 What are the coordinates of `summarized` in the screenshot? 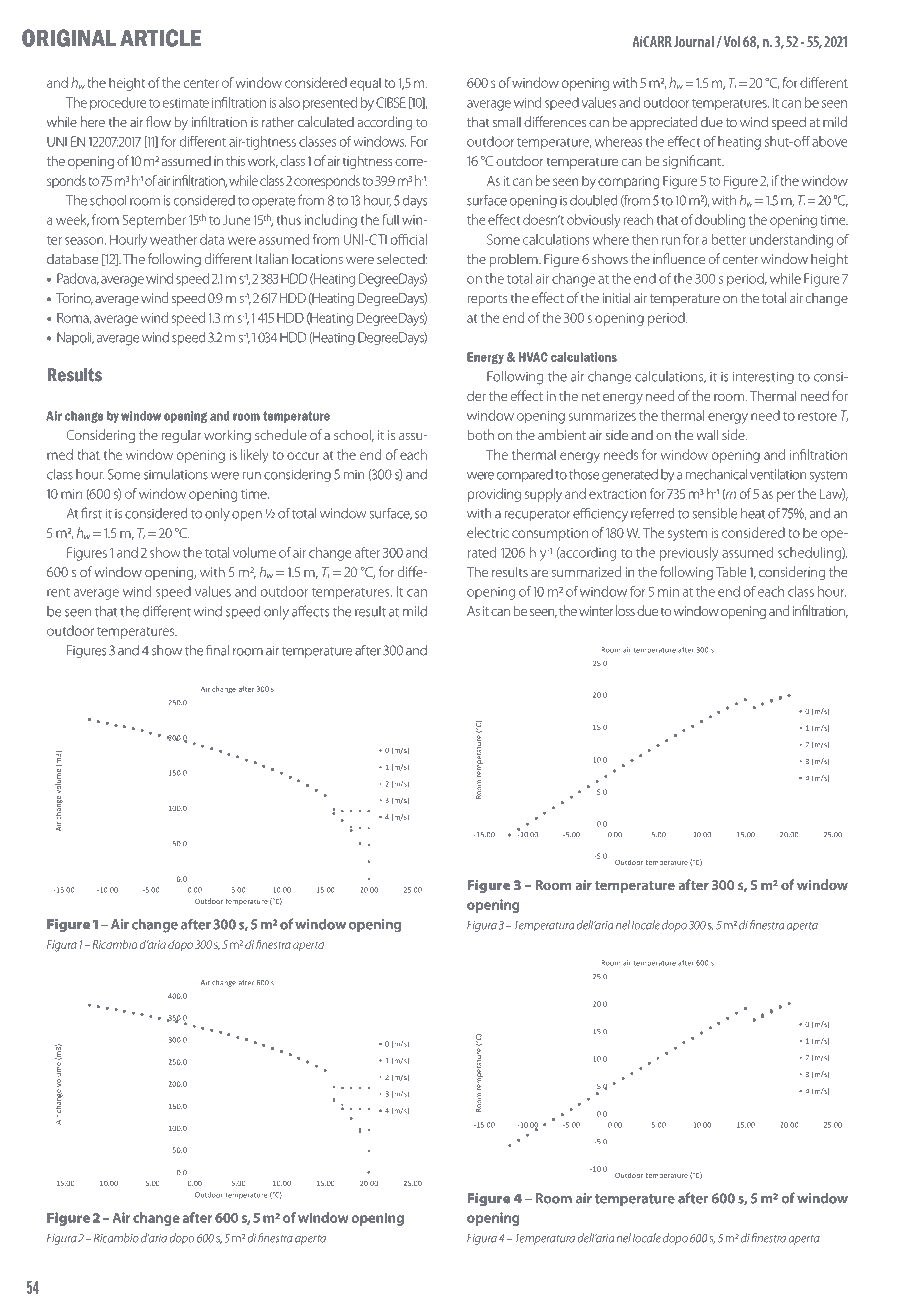 It's located at (586, 571).
